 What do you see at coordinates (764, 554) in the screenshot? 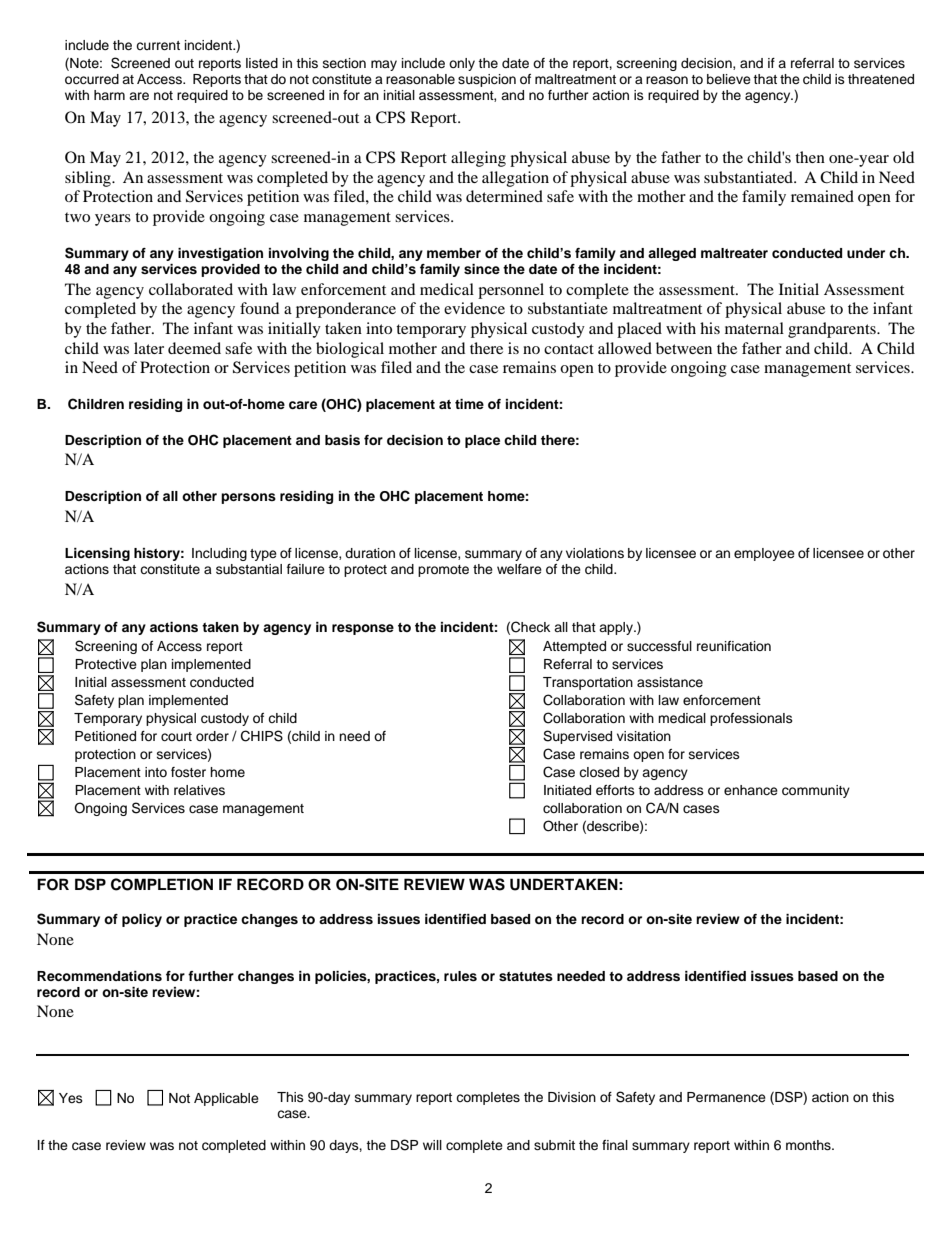
I see `employee` at bounding box center [764, 554].
